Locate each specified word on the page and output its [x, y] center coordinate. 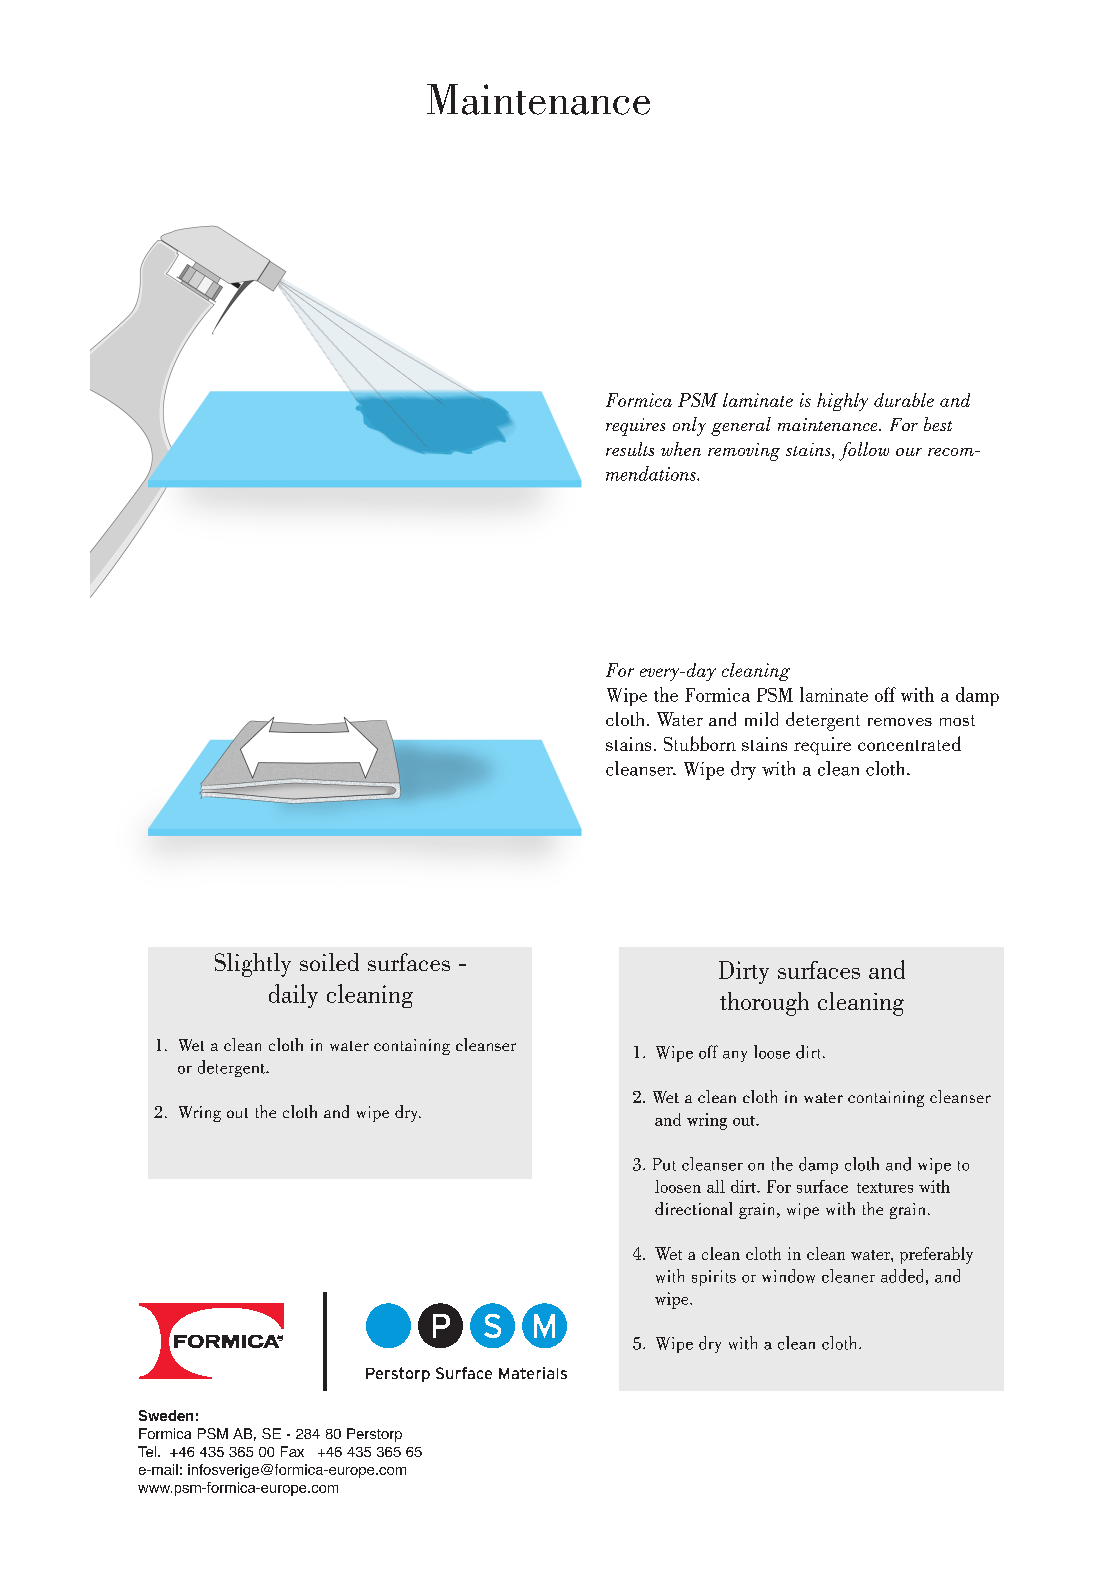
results [630, 449]
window [788, 1276]
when [681, 449]
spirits [714, 1278]
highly [842, 402]
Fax [292, 1451]
